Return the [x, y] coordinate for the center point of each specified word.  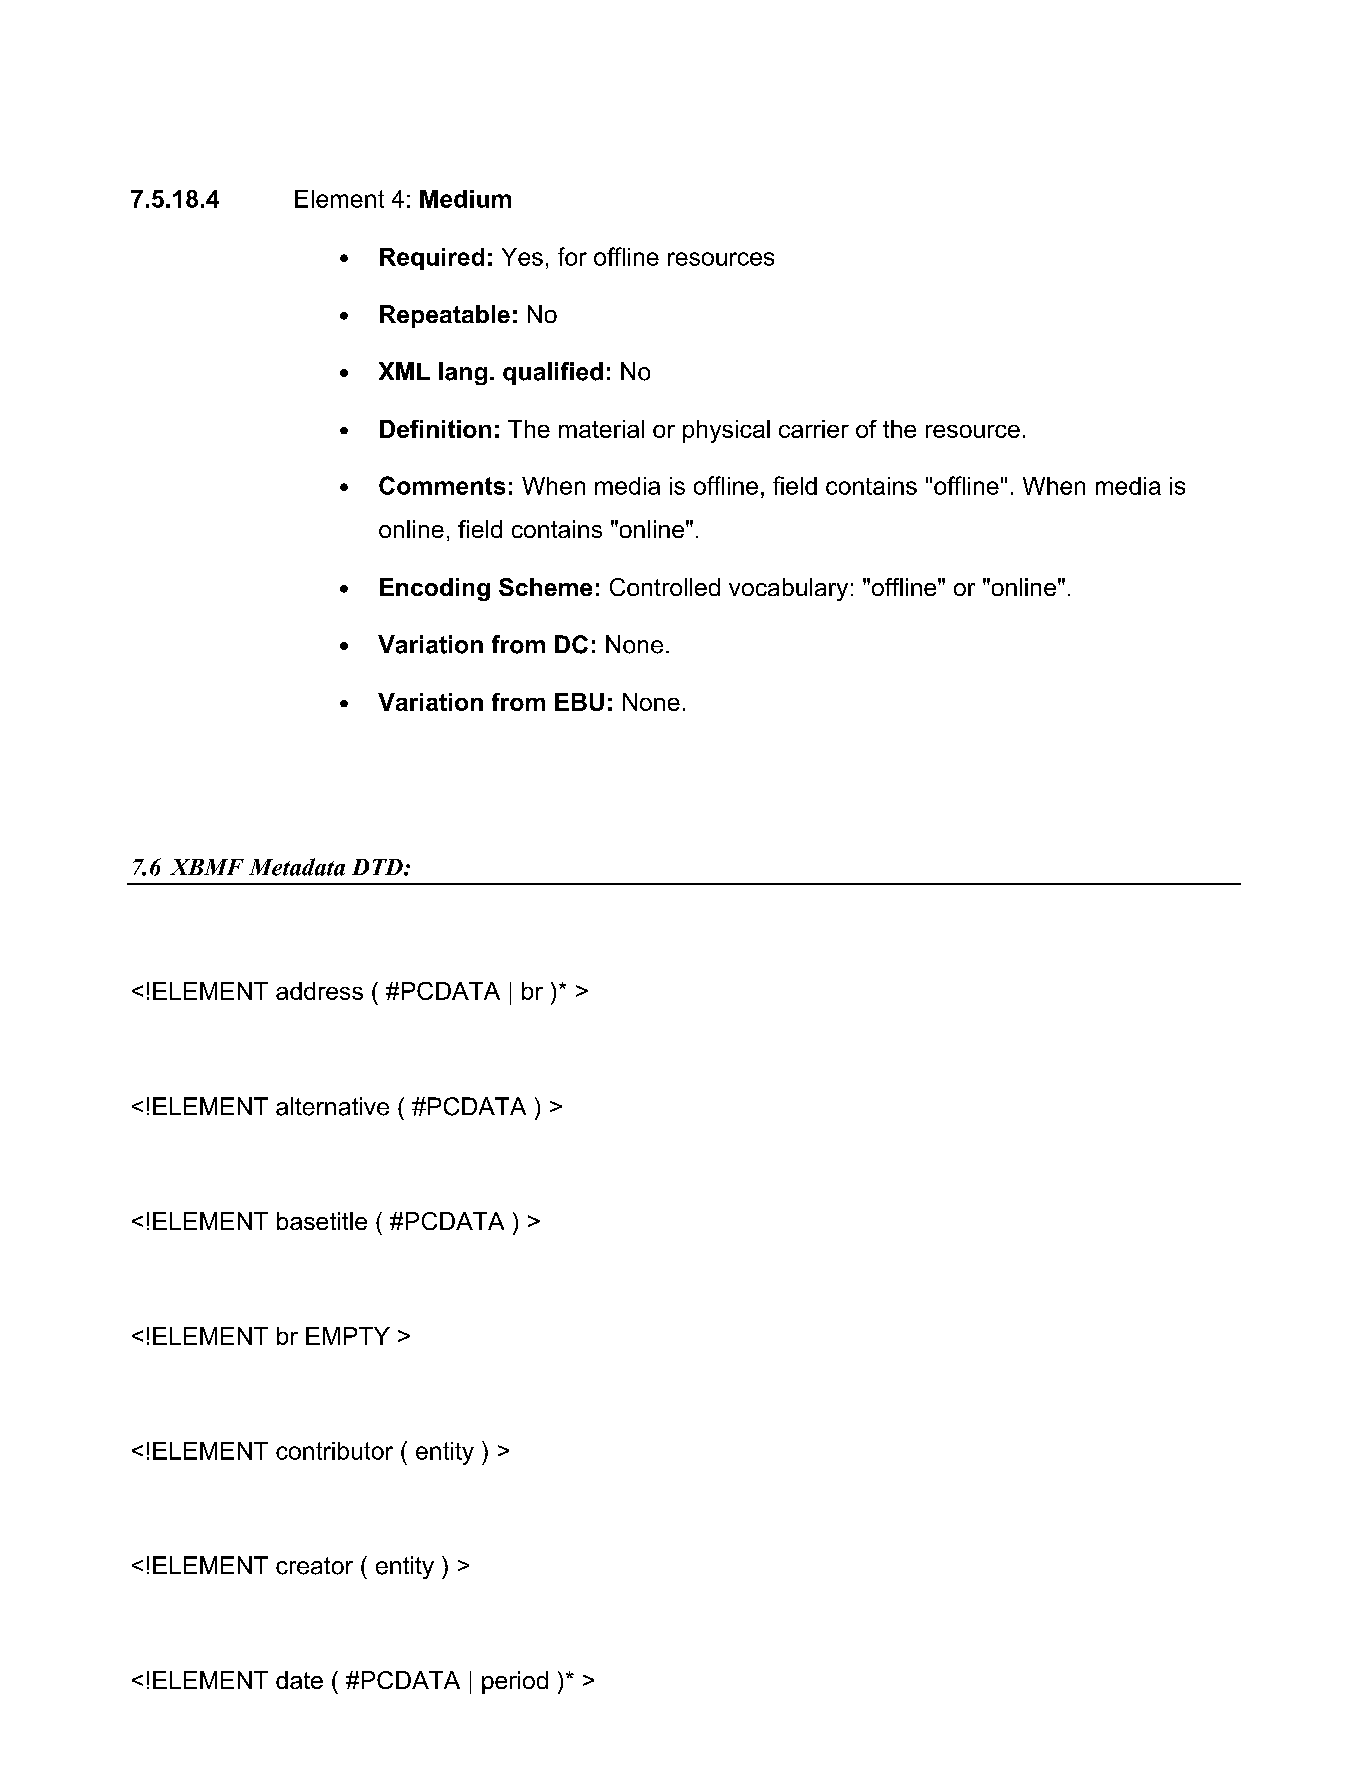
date [299, 1680]
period [515, 1682]
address [319, 991]
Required [432, 259]
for [572, 256]
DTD [378, 867]
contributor [334, 1451]
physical [726, 431]
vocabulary [788, 589]
